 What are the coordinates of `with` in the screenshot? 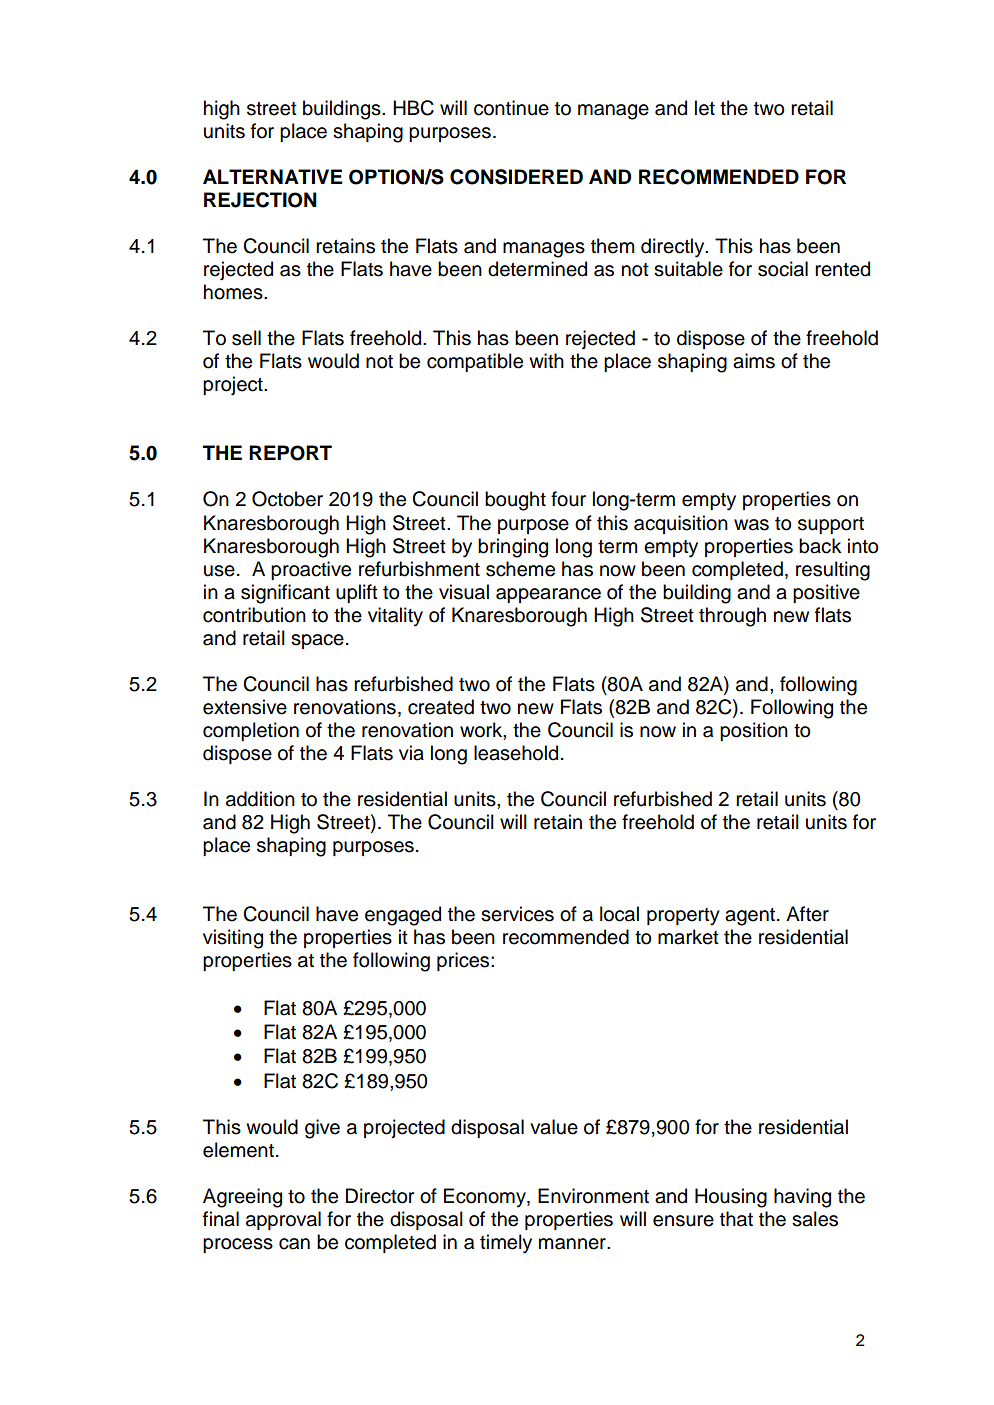 It's located at (546, 360).
